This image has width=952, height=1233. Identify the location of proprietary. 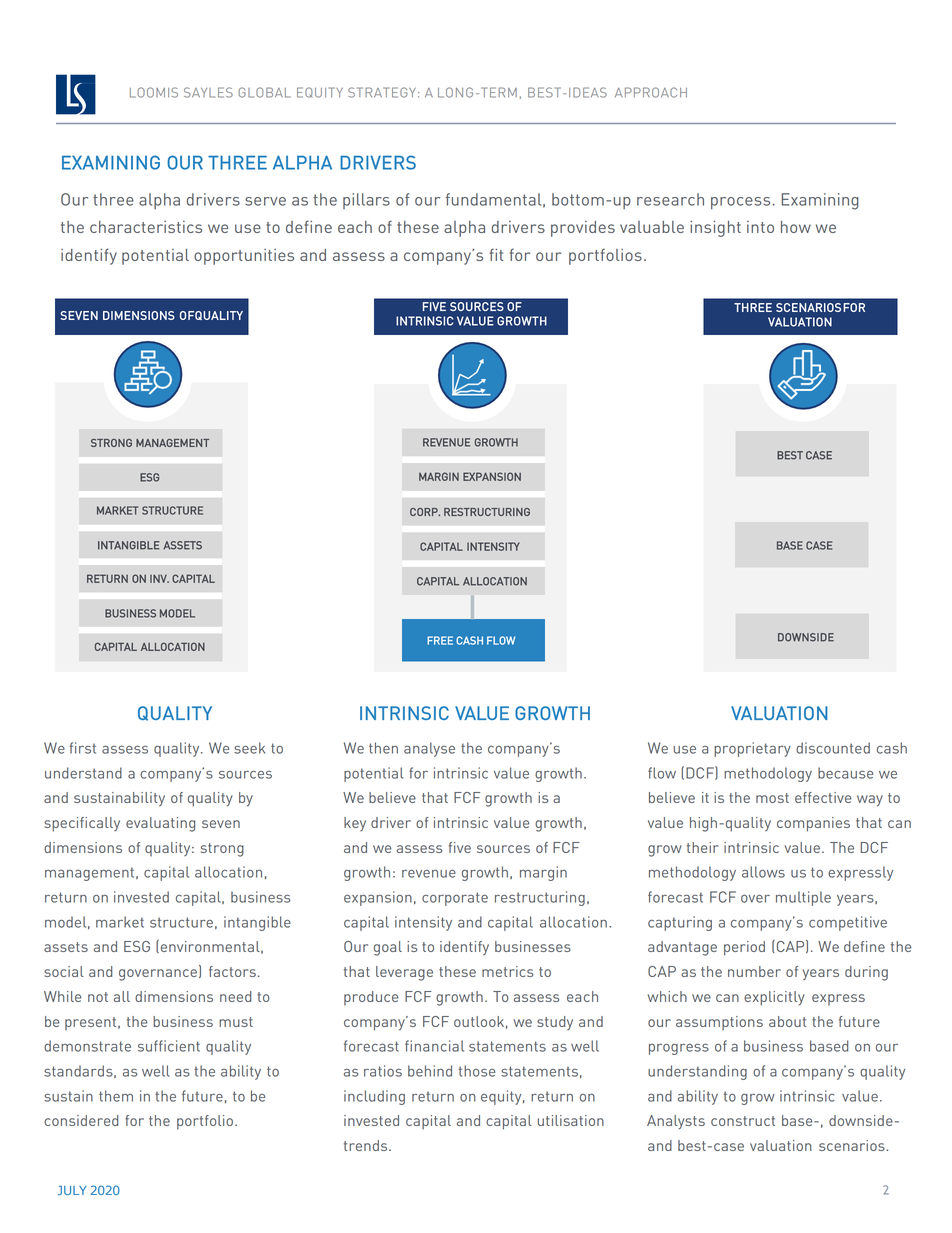
(752, 749).
